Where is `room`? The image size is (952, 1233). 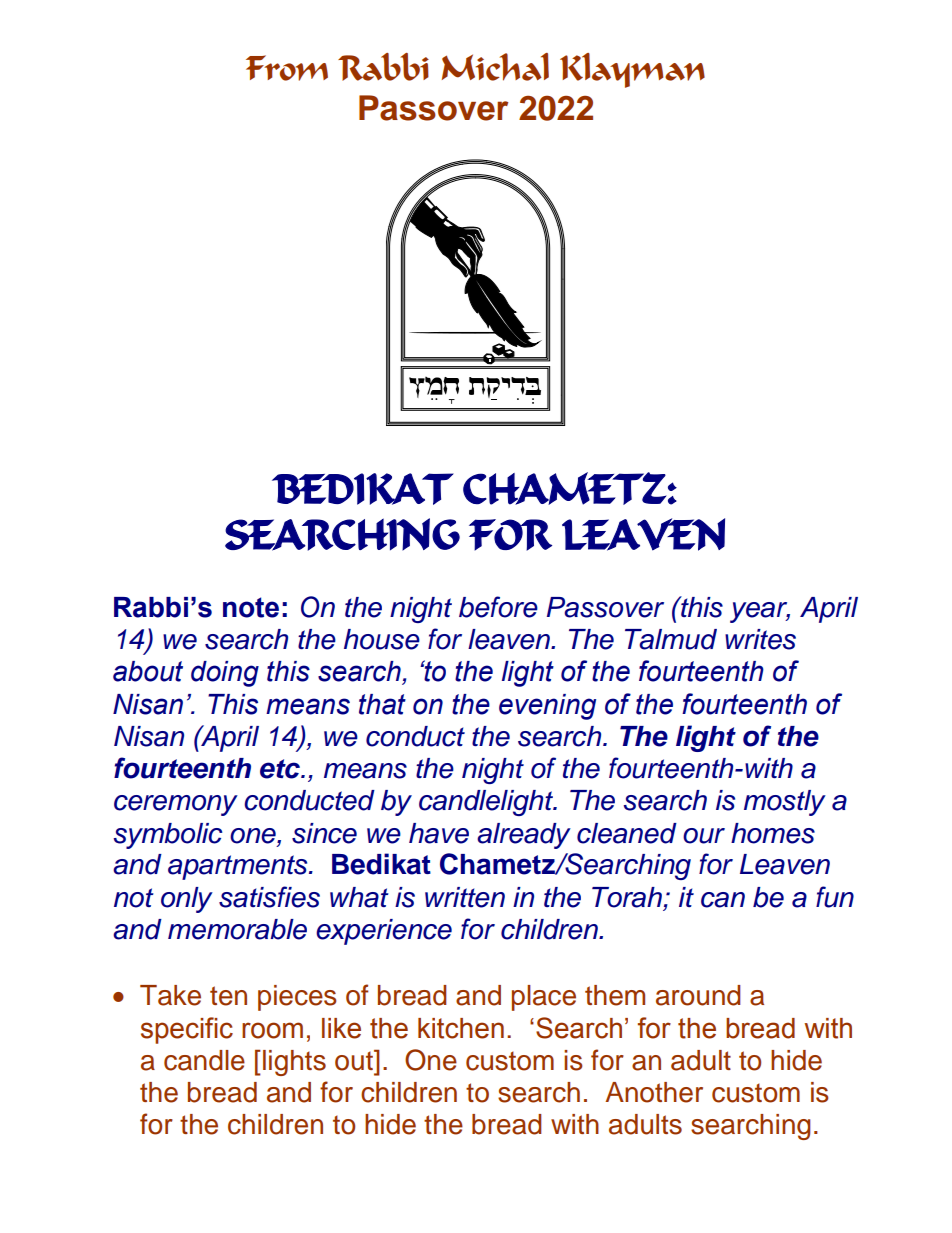 room is located at coordinates (272, 1030).
